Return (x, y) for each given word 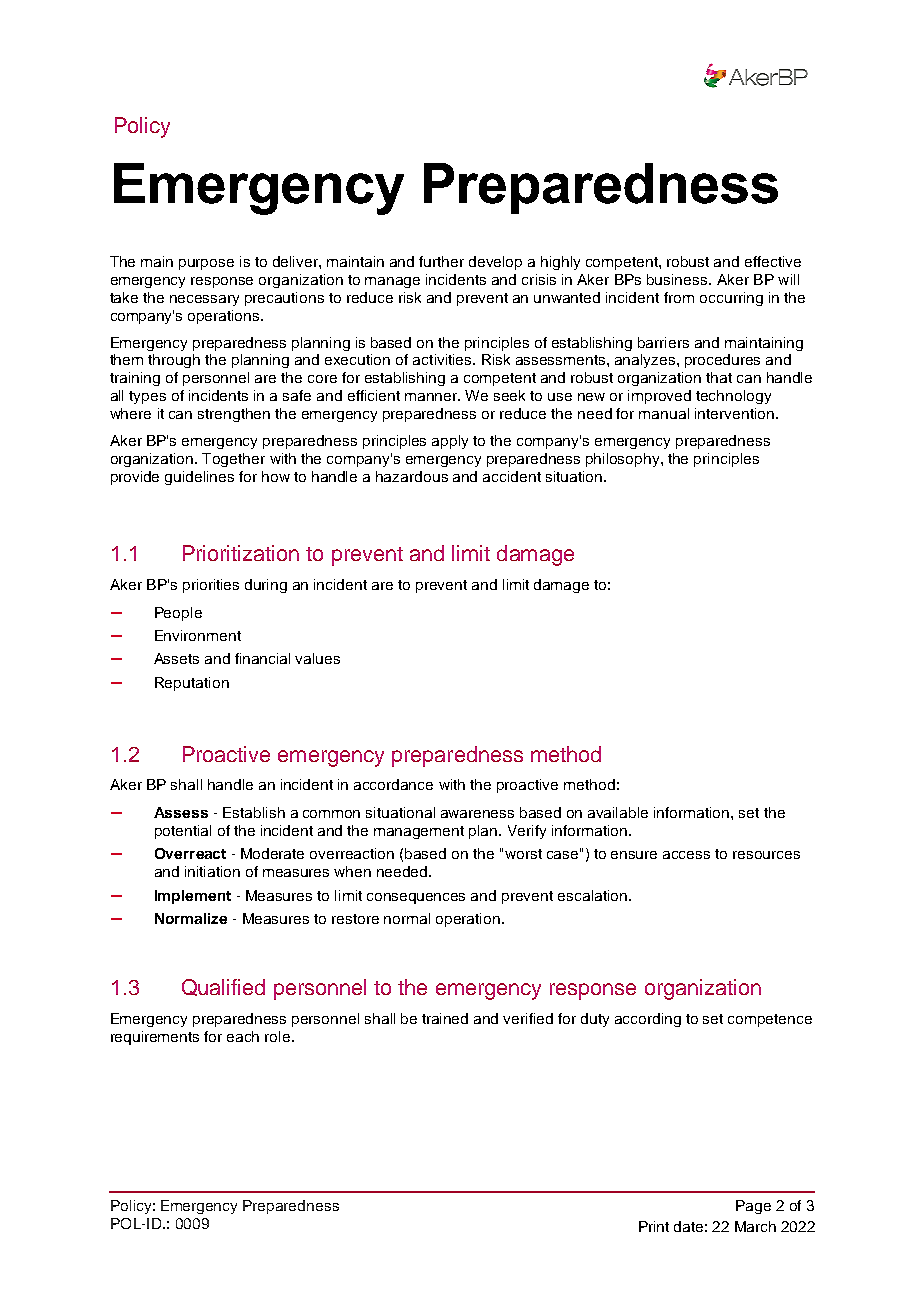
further (441, 261)
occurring (731, 299)
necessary (204, 300)
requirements (155, 1038)
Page (753, 1207)
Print (654, 1226)
